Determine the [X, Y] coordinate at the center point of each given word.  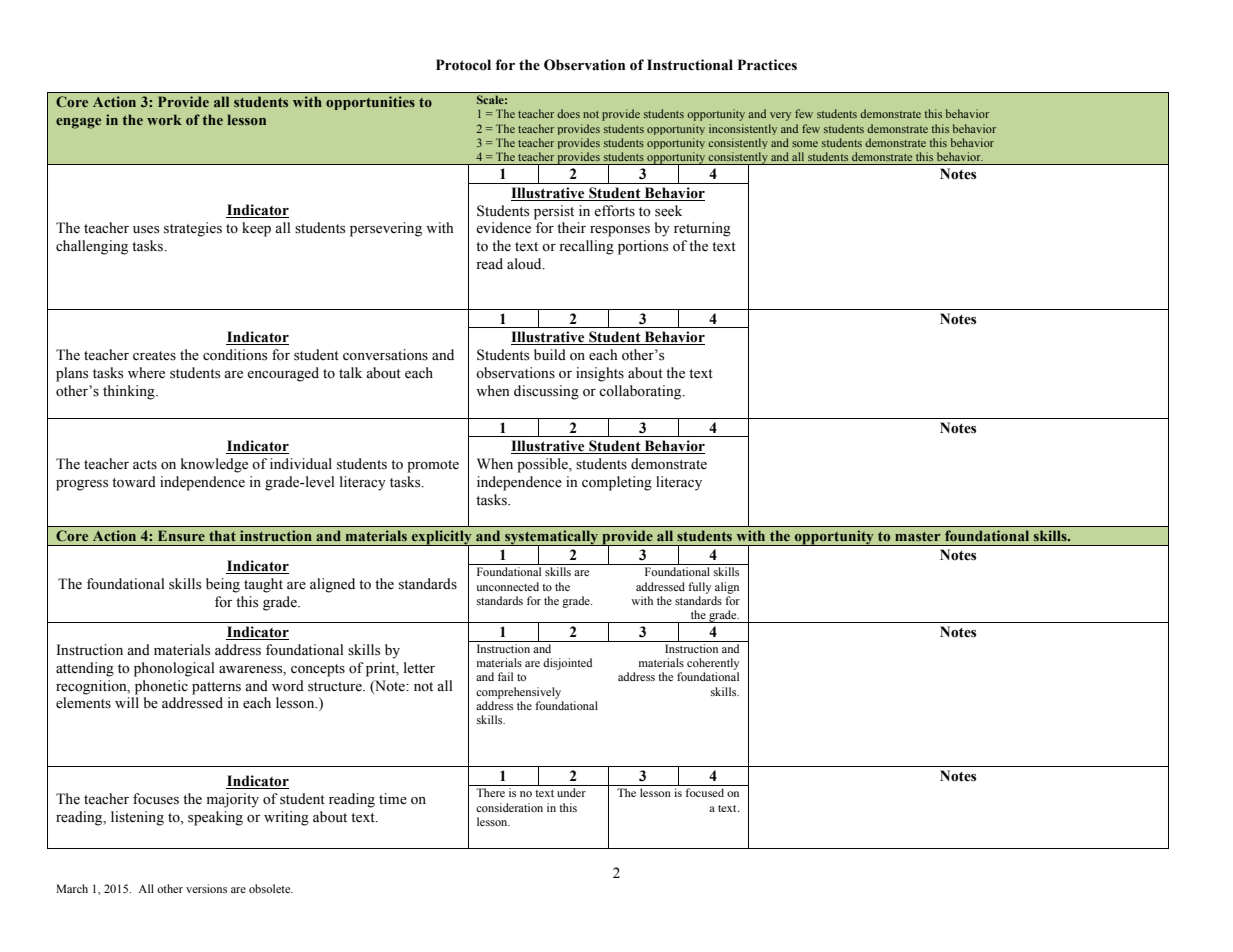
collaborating [641, 392]
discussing [546, 392]
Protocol [463, 65]
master [917, 536]
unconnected [507, 586]
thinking [130, 392]
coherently [713, 664]
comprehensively [518, 693]
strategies [193, 229]
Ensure [181, 535]
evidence [503, 228]
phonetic [161, 687]
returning [702, 229]
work [164, 119]
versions [206, 888]
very [780, 116]
